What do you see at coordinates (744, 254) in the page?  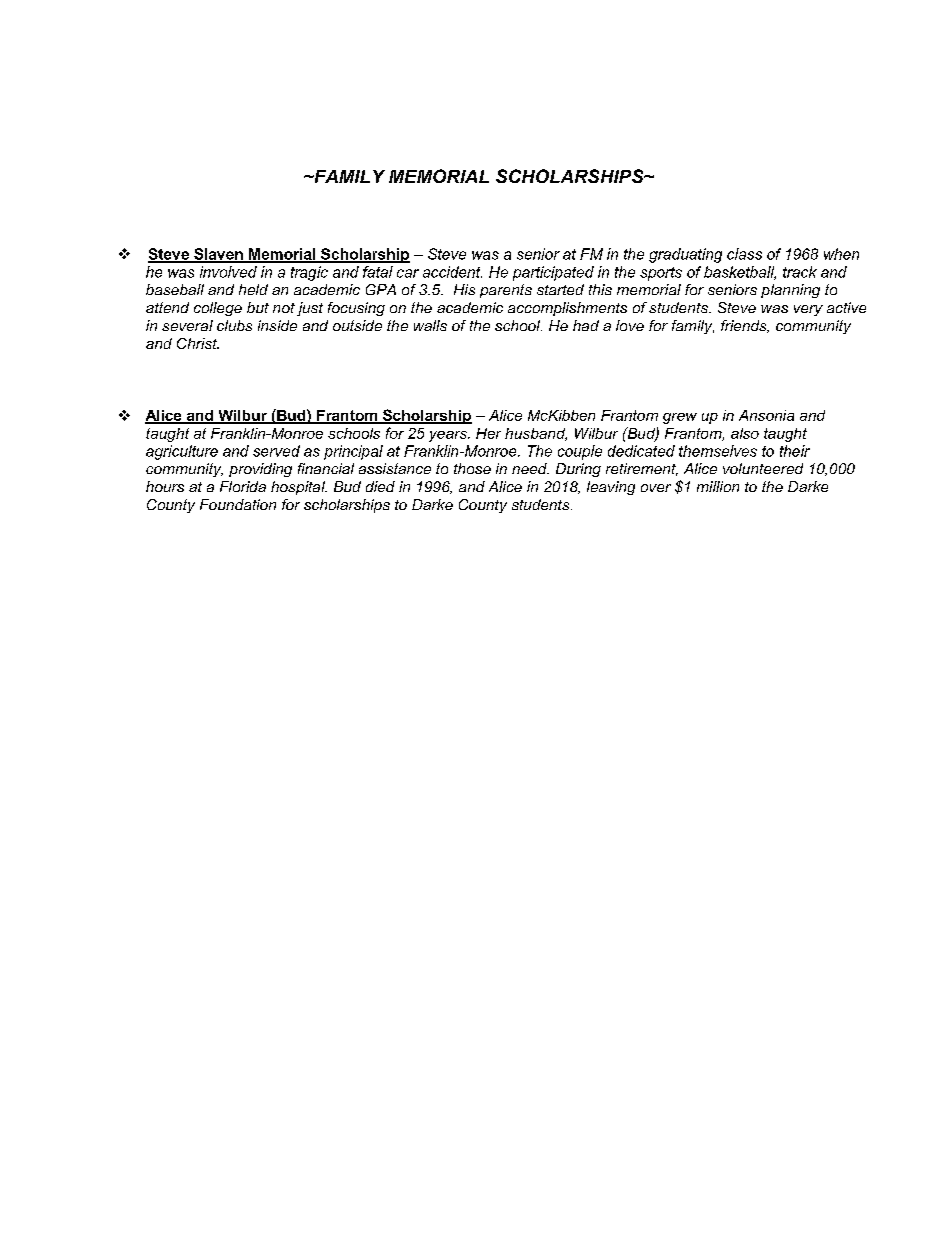 I see `class` at bounding box center [744, 254].
